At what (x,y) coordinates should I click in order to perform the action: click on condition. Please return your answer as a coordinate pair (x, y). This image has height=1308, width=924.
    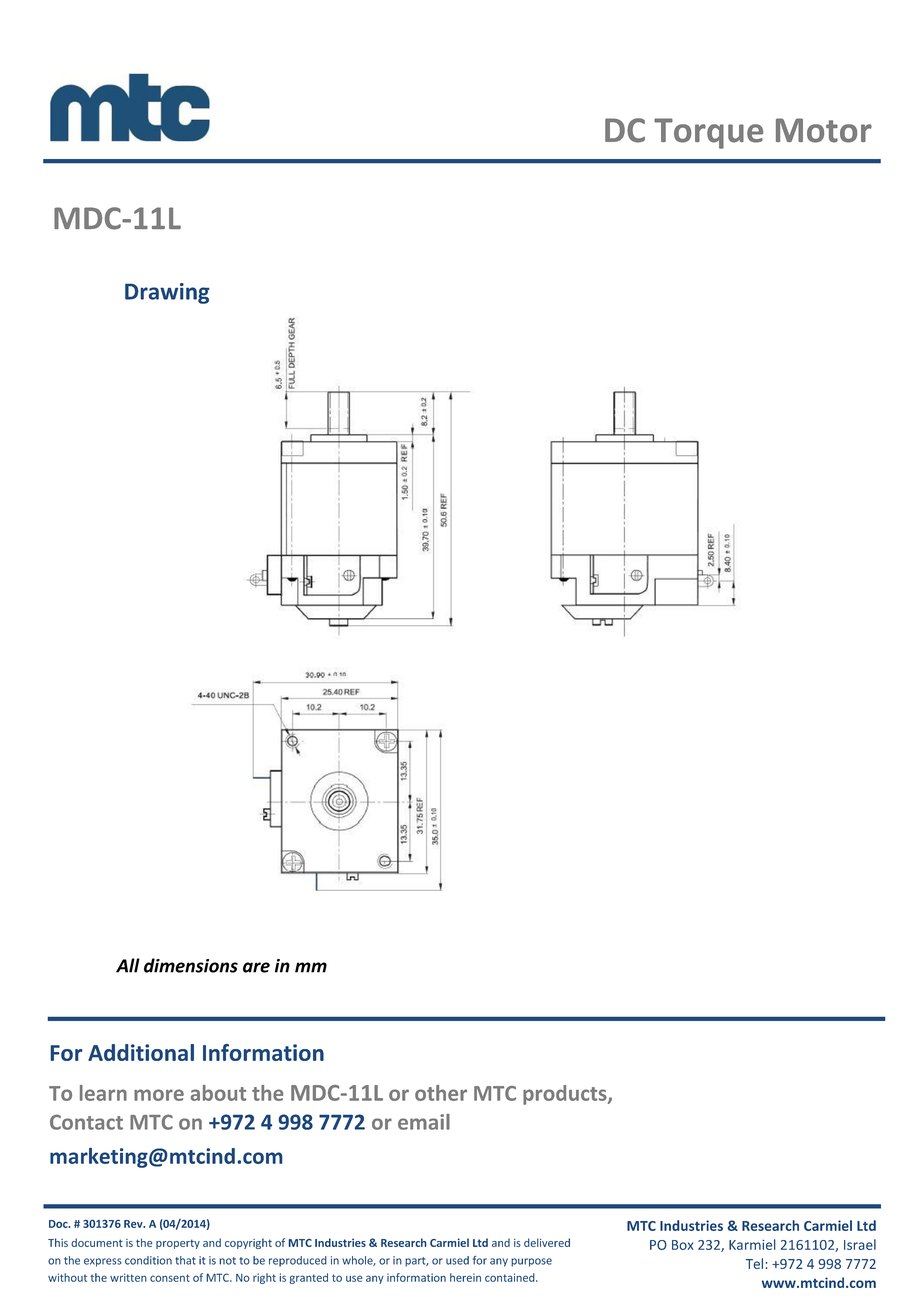
    Looking at the image, I should click on (148, 1260).
